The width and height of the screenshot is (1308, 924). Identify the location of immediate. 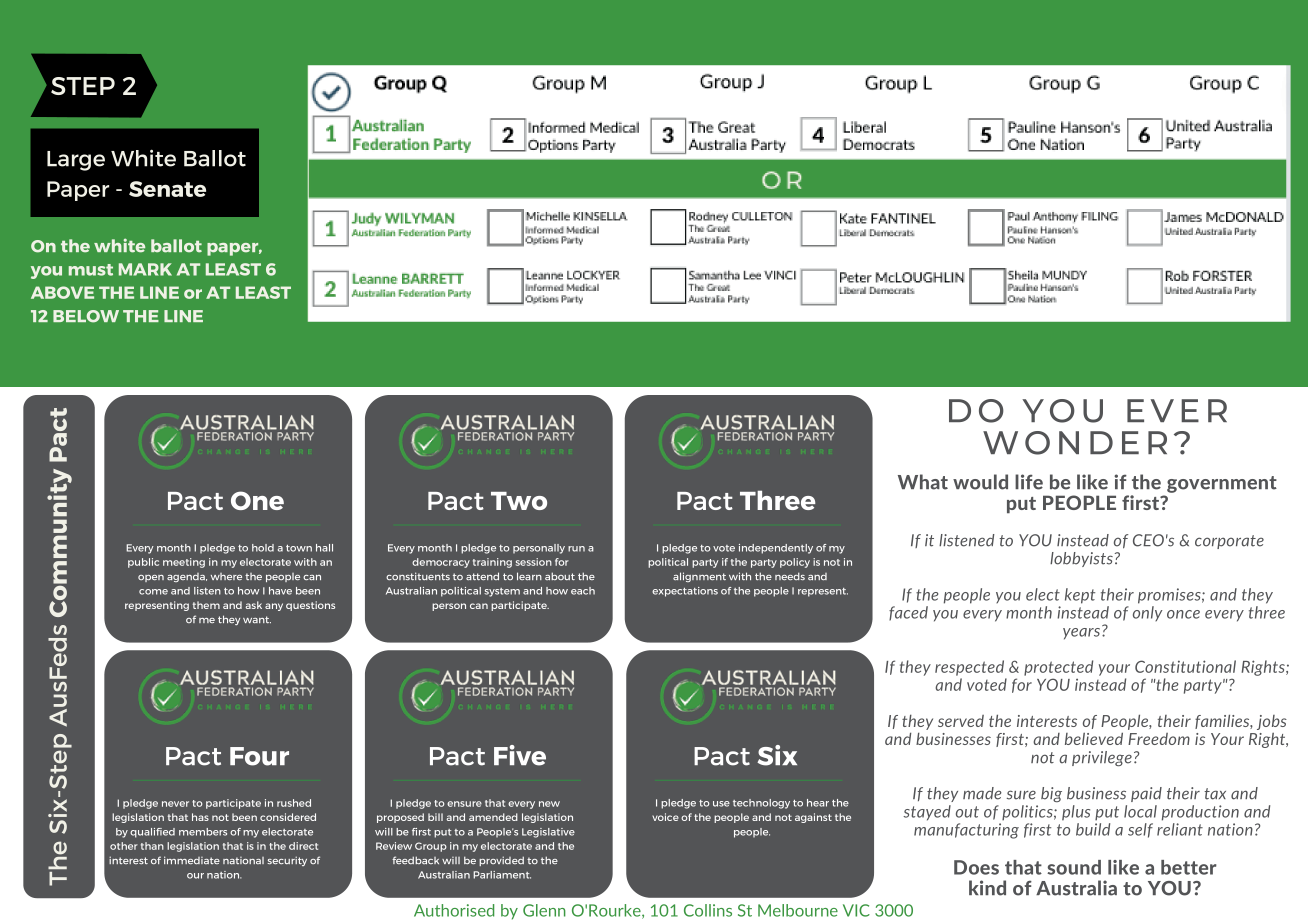
(192, 860).
